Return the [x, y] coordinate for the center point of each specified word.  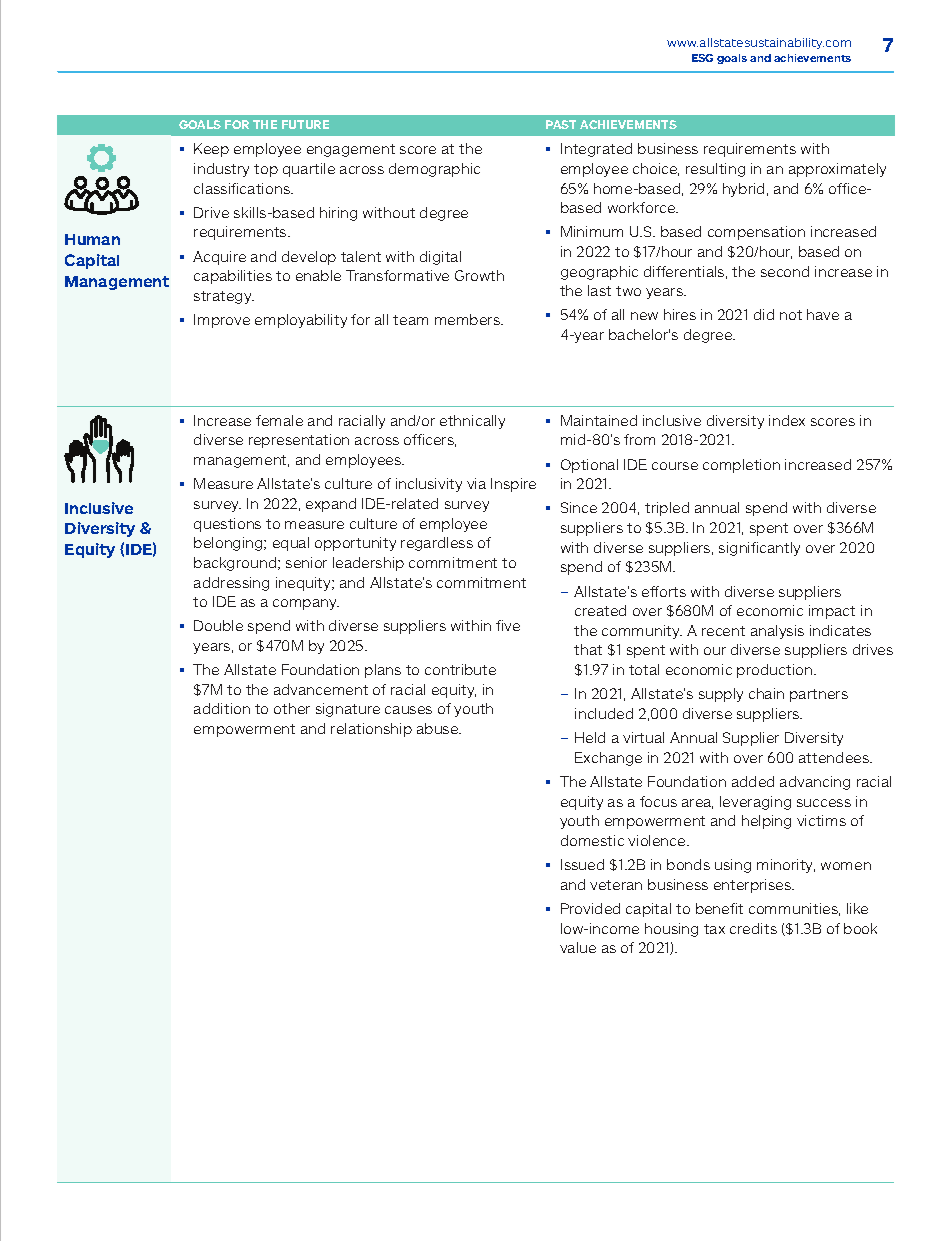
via [476, 483]
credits [753, 928]
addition [222, 708]
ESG [702, 58]
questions [227, 525]
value [578, 947]
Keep [211, 150]
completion [741, 466]
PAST [561, 124]
